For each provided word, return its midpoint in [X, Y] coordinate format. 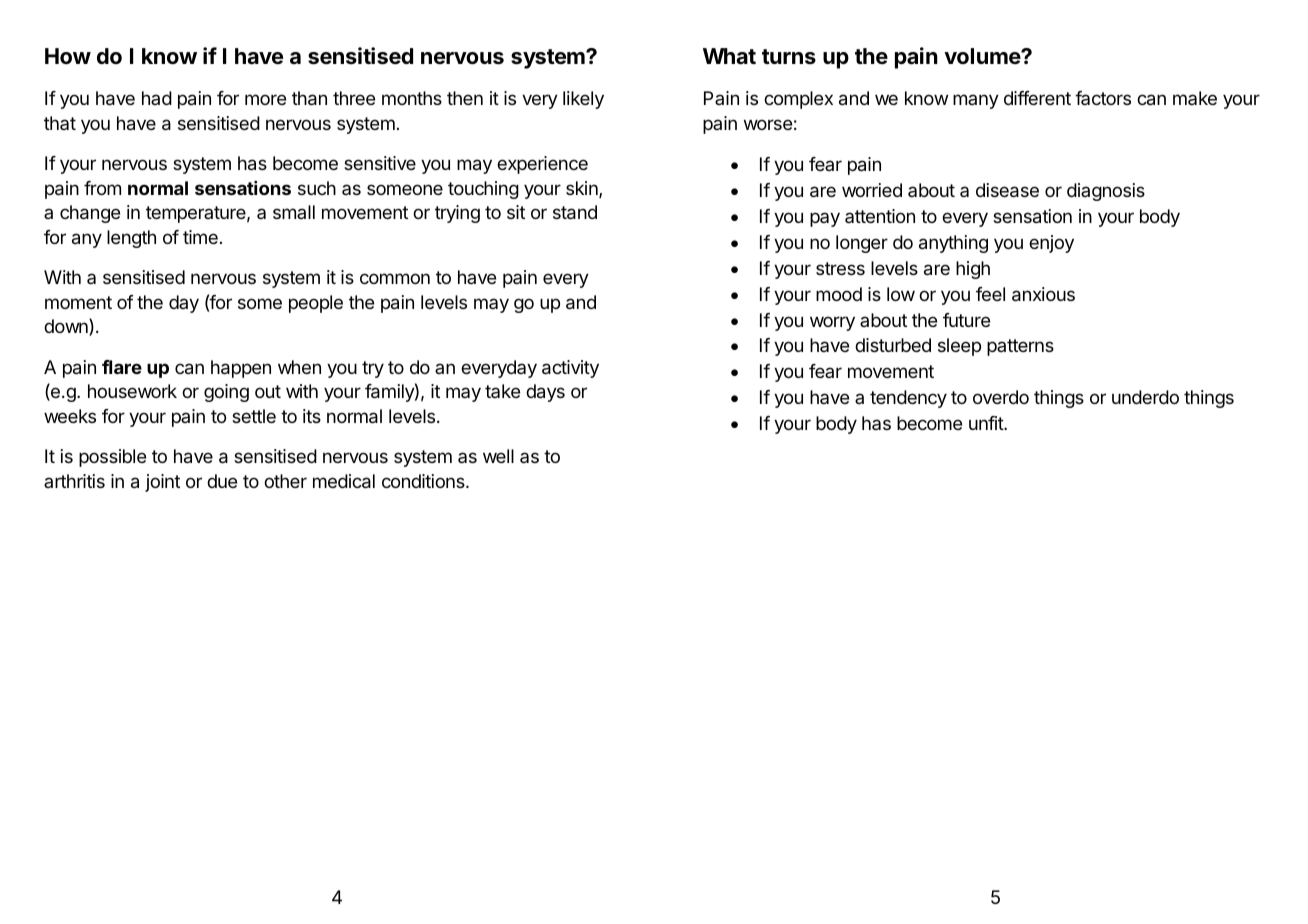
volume [983, 56]
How [68, 56]
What [729, 56]
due [222, 481]
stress [840, 268]
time [200, 237]
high [973, 270]
